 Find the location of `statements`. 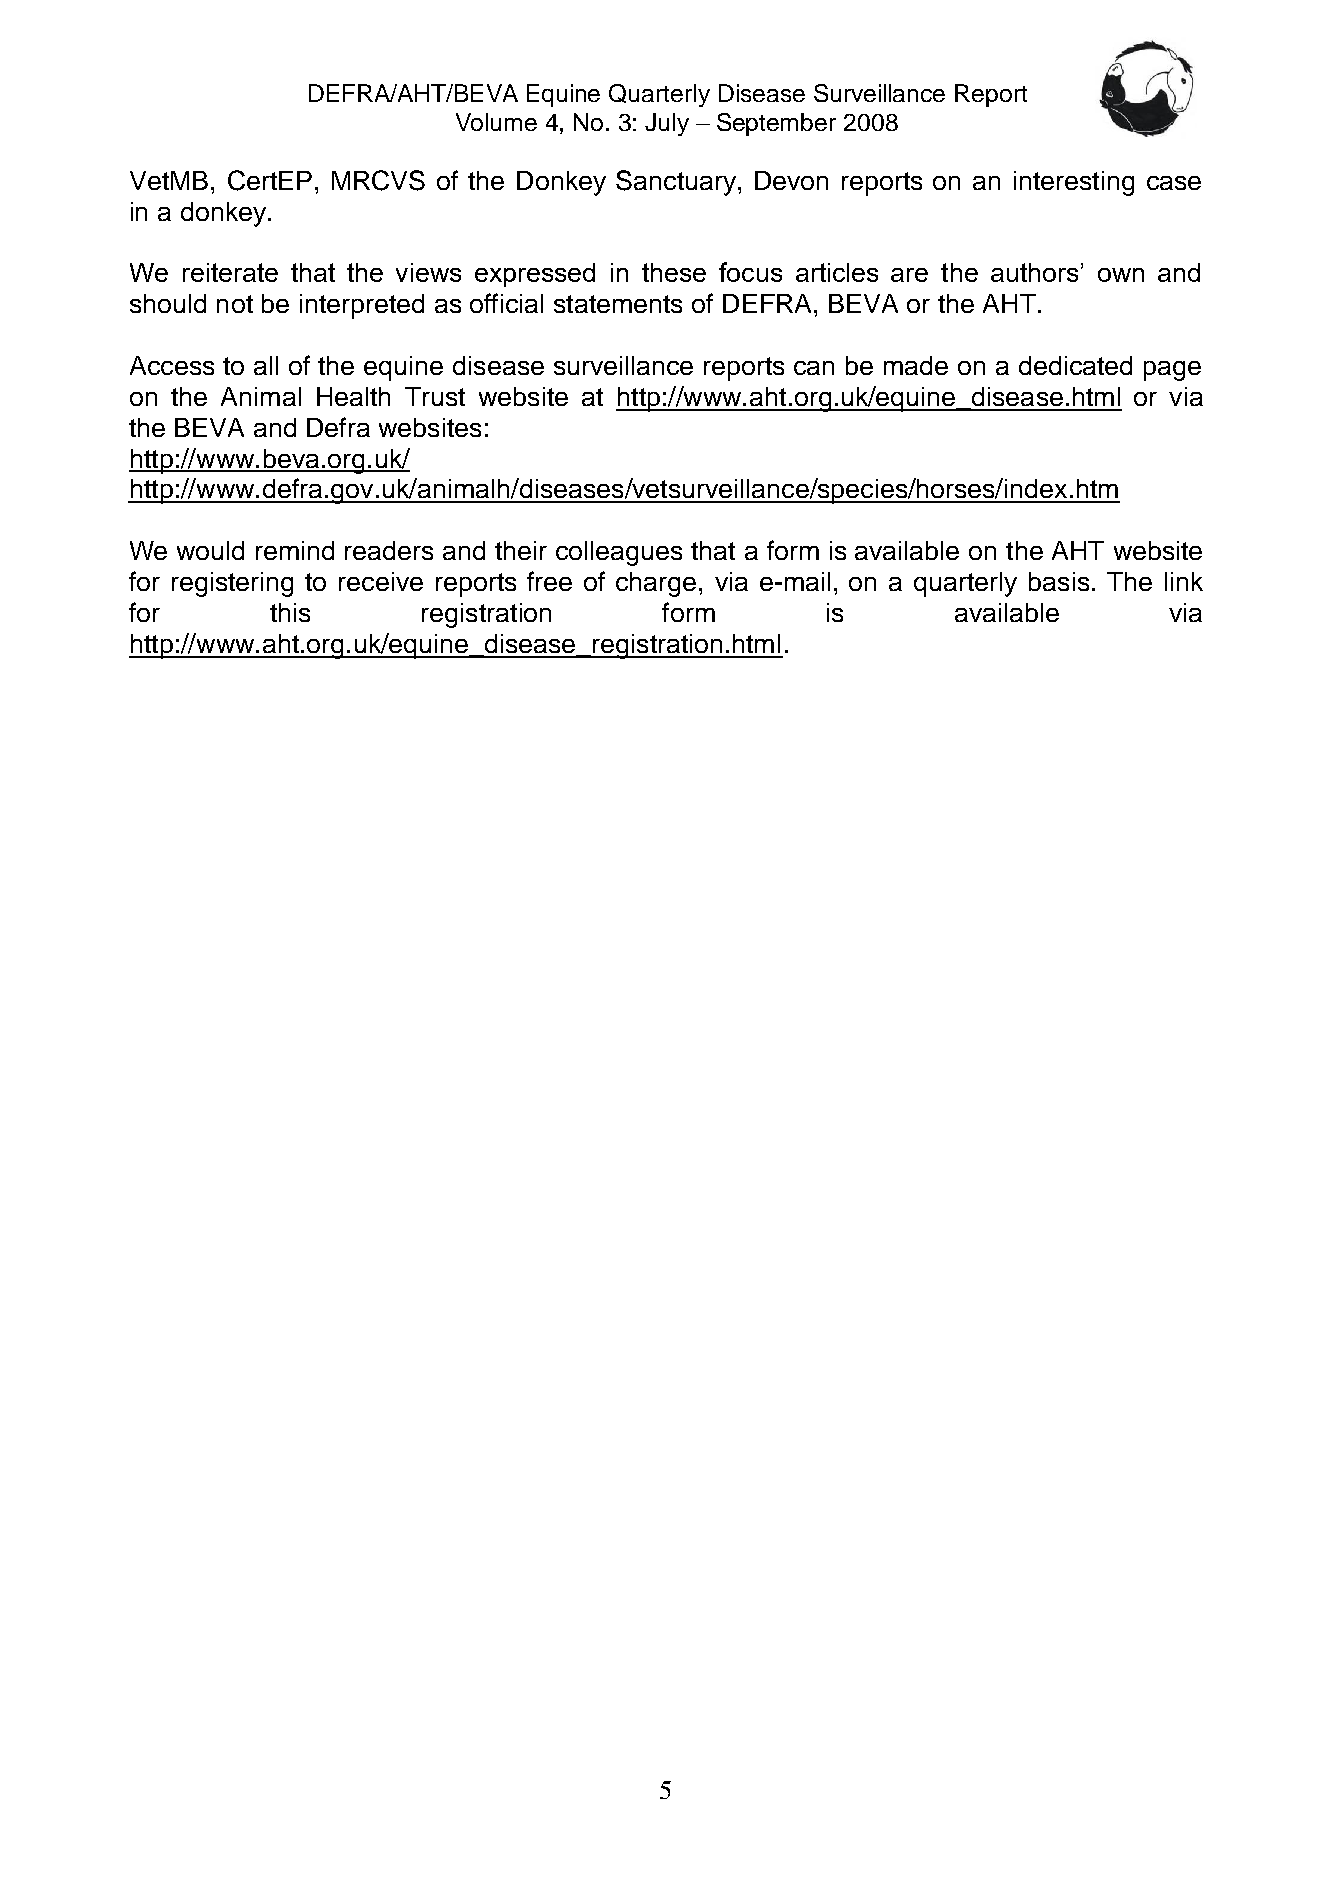

statements is located at coordinates (618, 304).
